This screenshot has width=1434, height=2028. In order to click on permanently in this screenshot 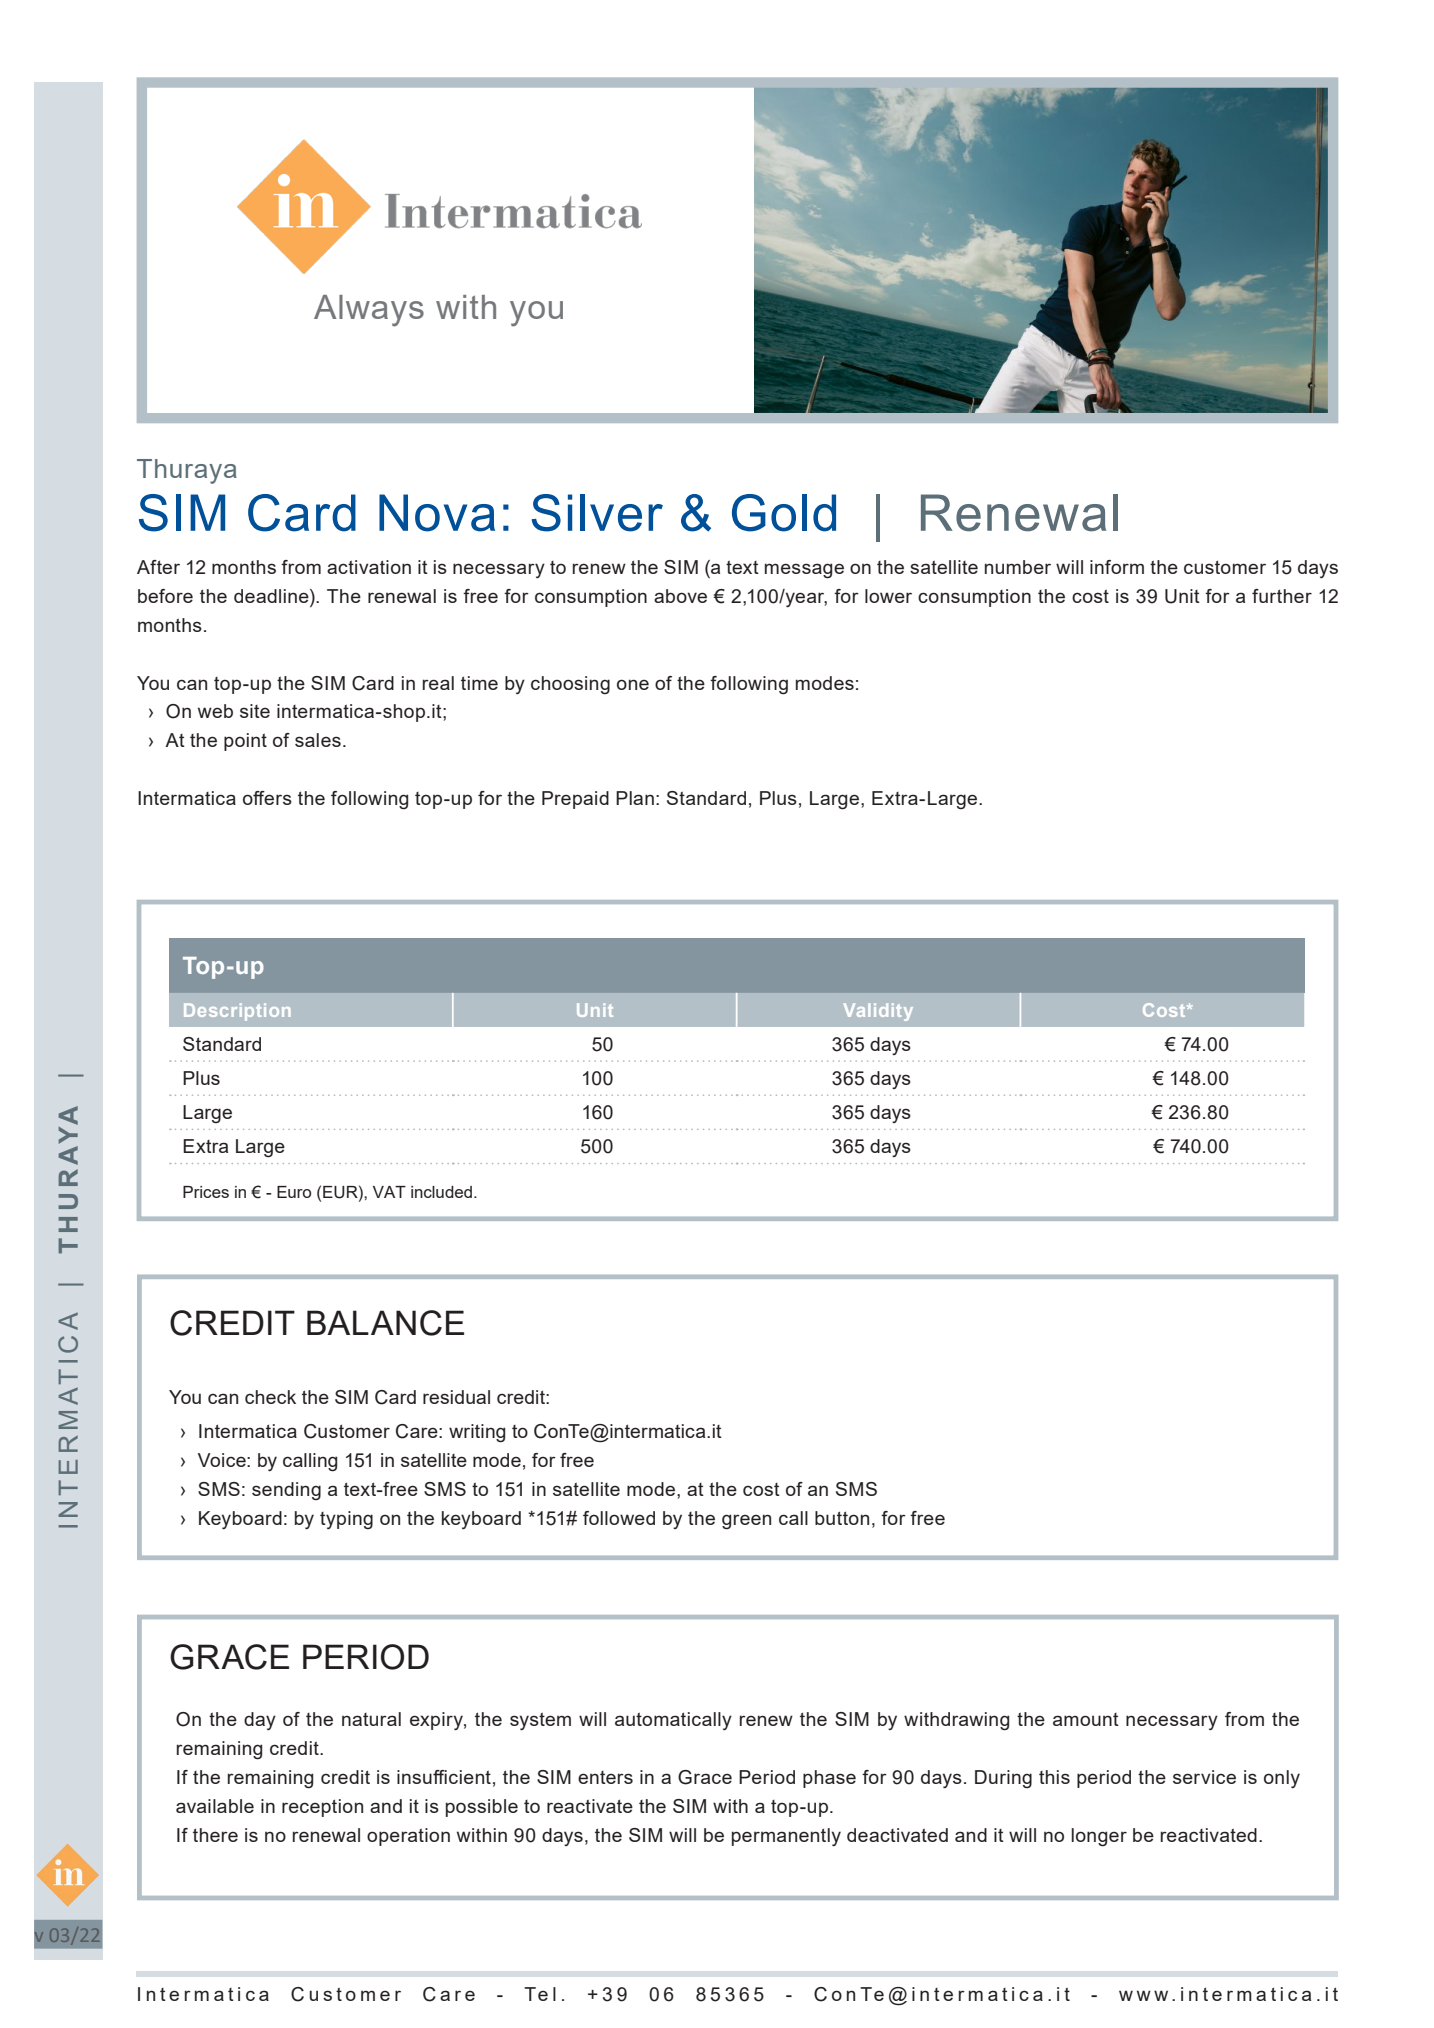, I will do `click(786, 1837)`.
